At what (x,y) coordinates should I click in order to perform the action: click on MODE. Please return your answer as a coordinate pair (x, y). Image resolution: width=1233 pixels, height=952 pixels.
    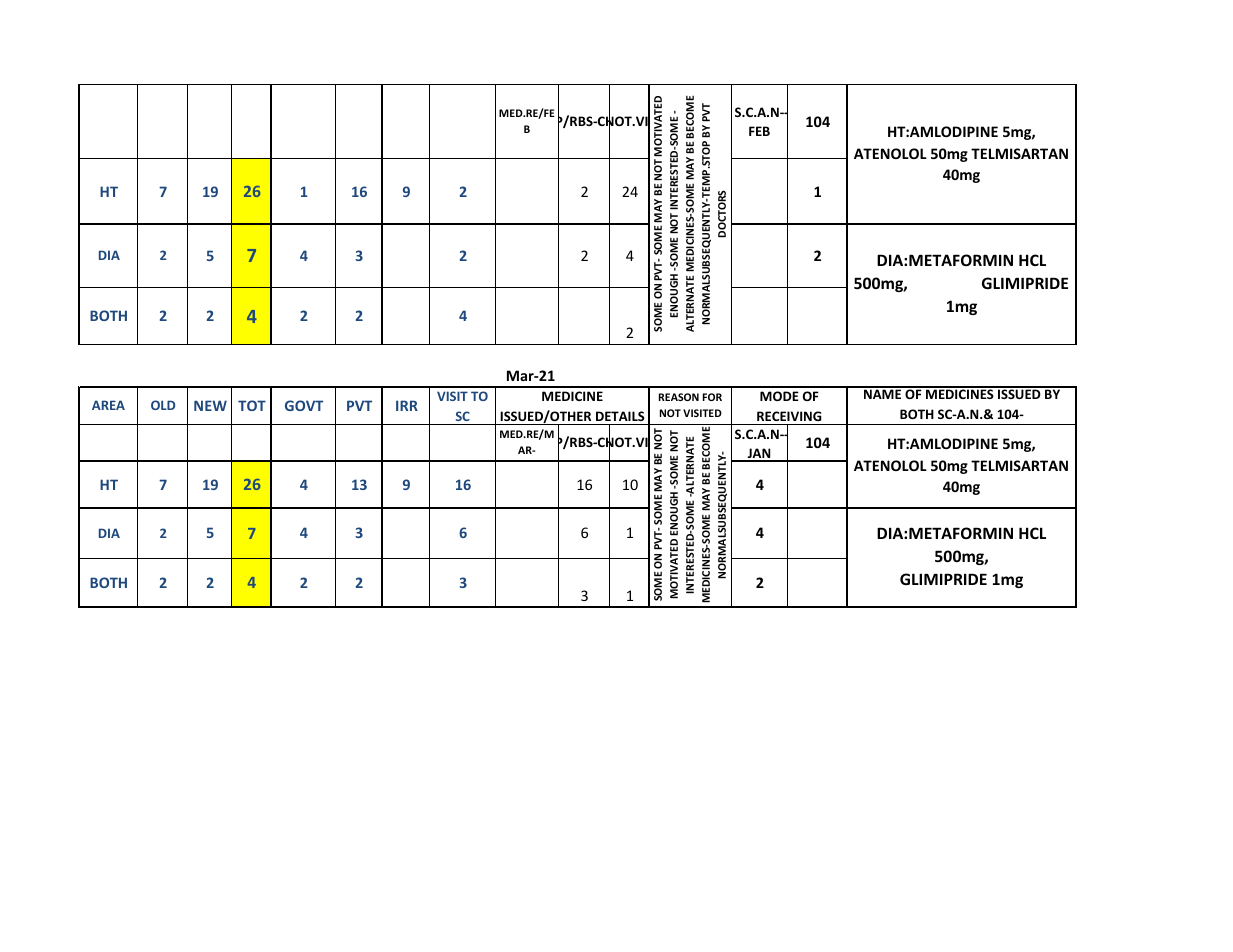
    Looking at the image, I should click on (779, 396).
